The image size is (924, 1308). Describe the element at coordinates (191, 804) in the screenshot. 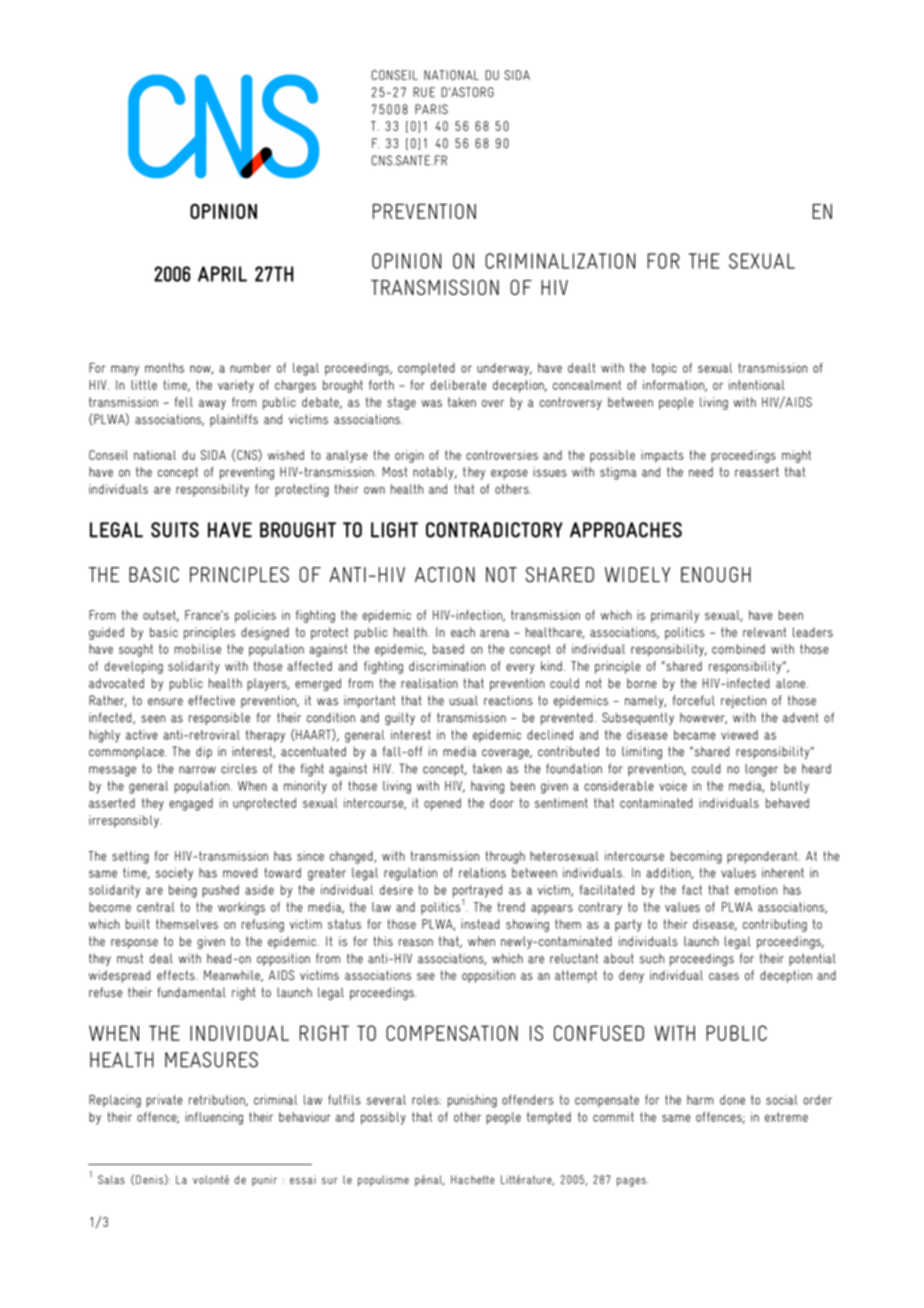

I see `engaged` at that location.
